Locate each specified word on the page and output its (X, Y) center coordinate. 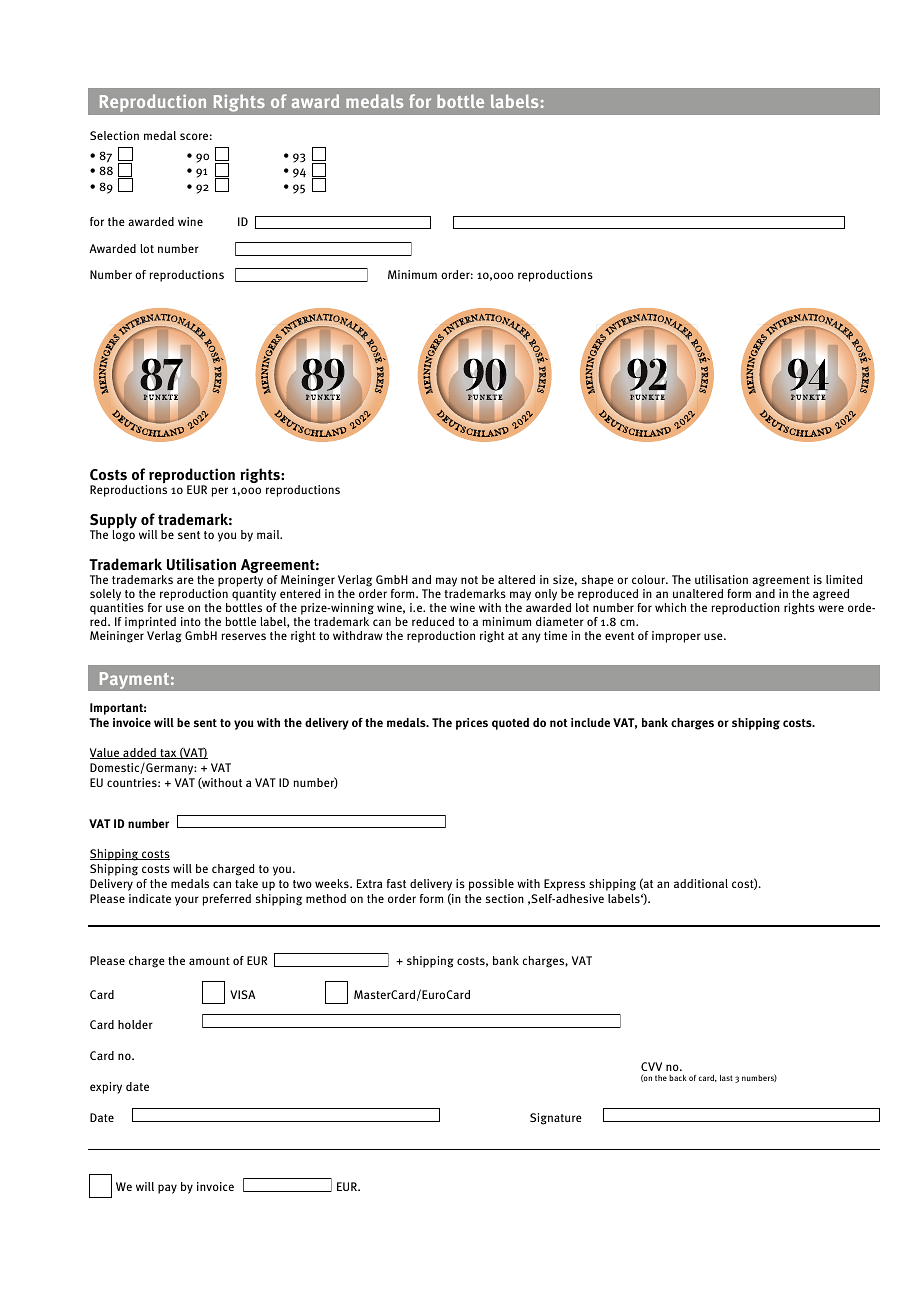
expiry (106, 1088)
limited (844, 579)
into (191, 621)
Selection (114, 135)
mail (269, 534)
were (831, 608)
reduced (433, 621)
